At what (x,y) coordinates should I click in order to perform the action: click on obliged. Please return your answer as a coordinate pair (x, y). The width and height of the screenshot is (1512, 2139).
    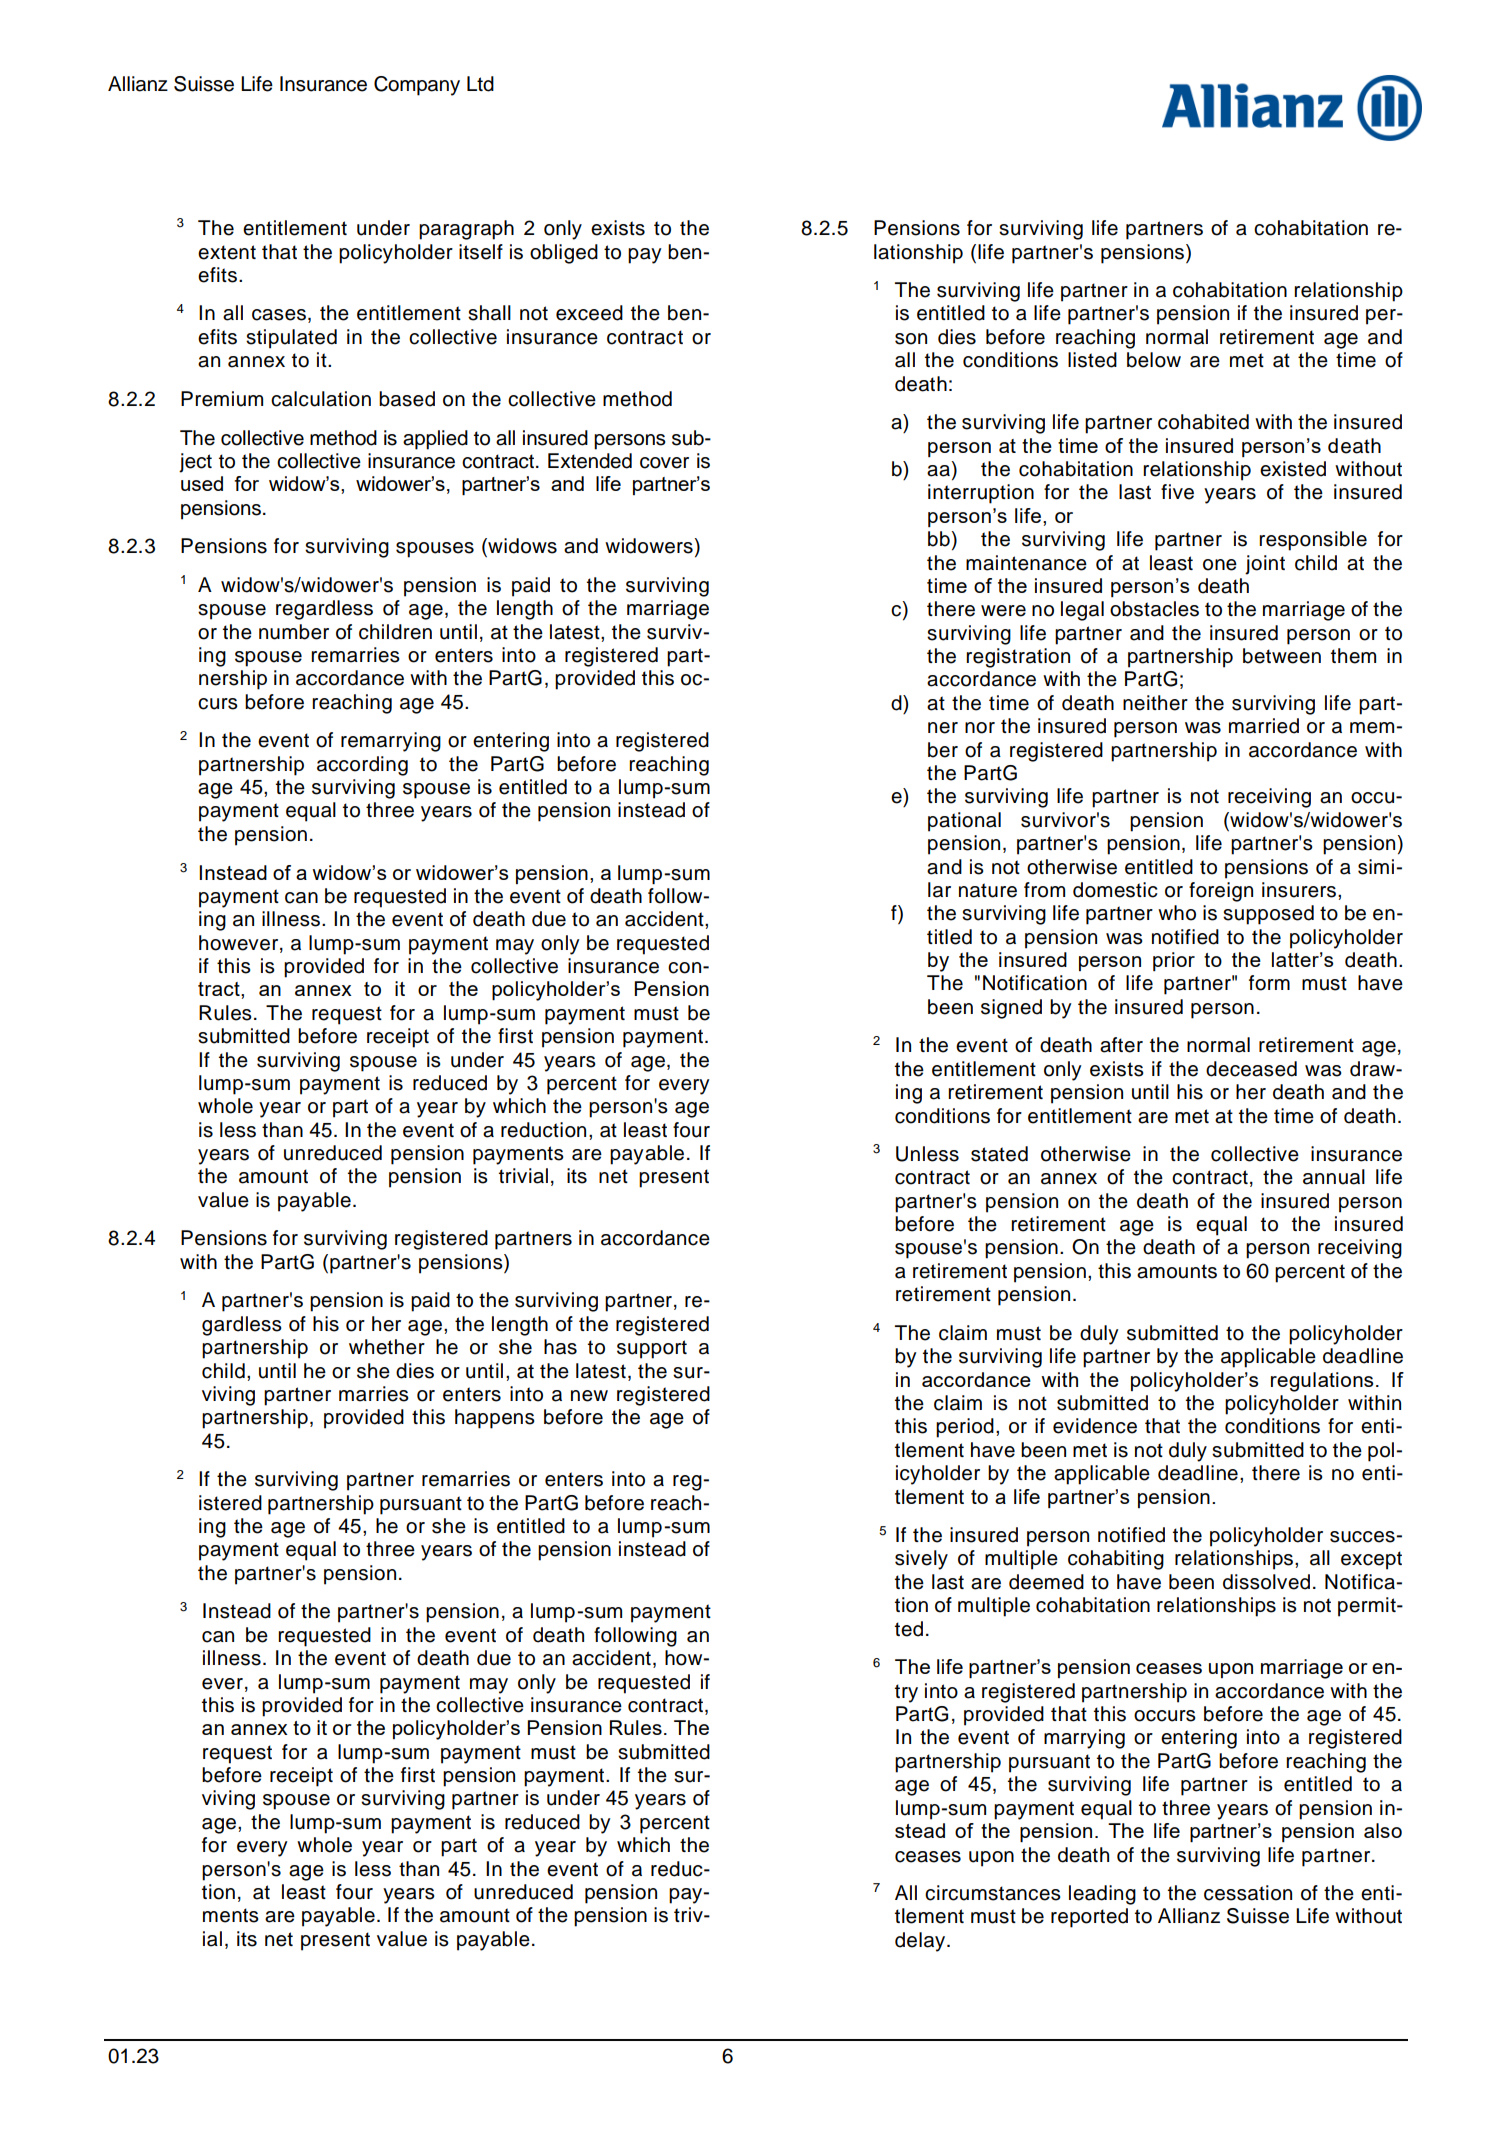
    Looking at the image, I should click on (564, 254).
